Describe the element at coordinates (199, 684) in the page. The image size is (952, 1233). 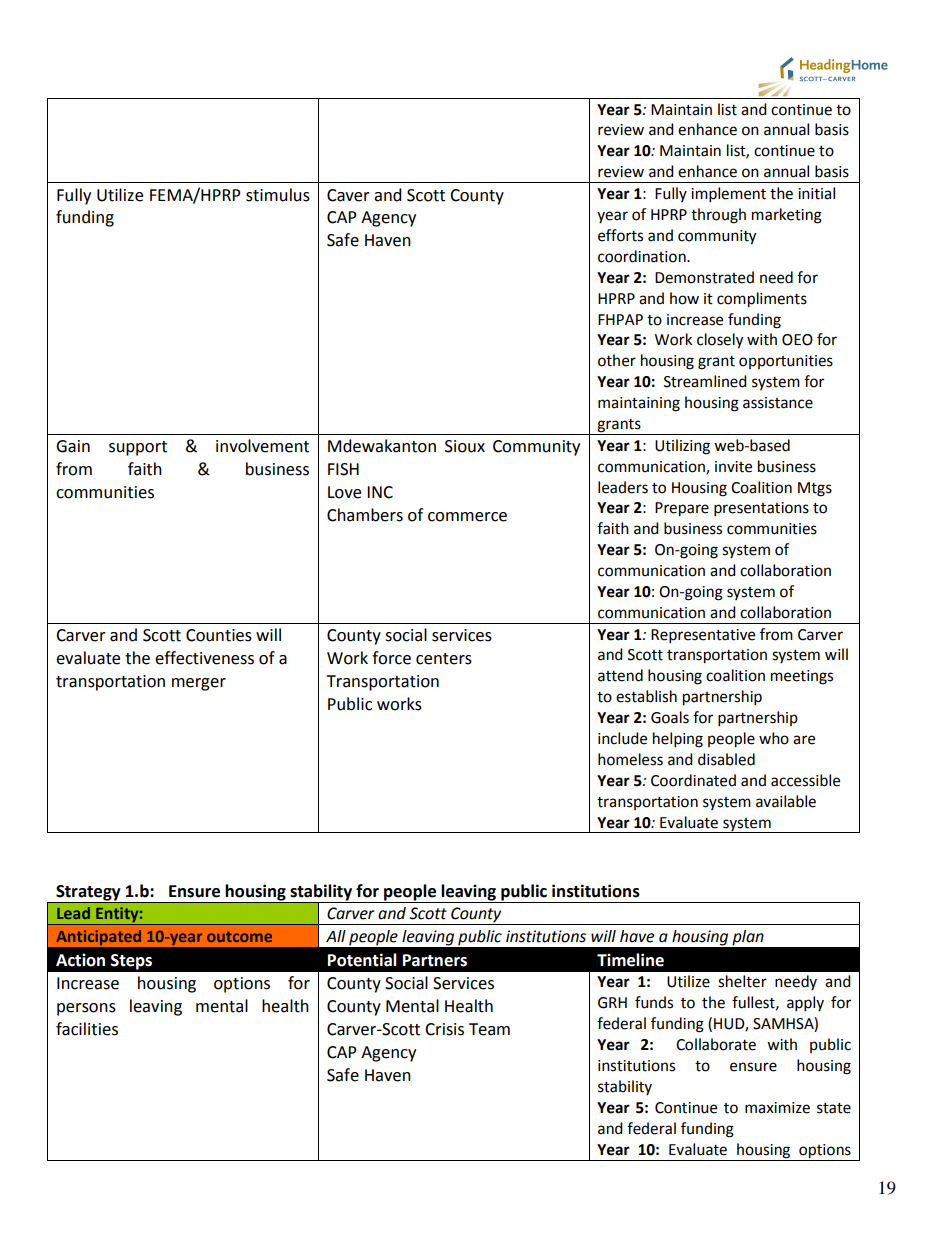
I see `merger` at that location.
